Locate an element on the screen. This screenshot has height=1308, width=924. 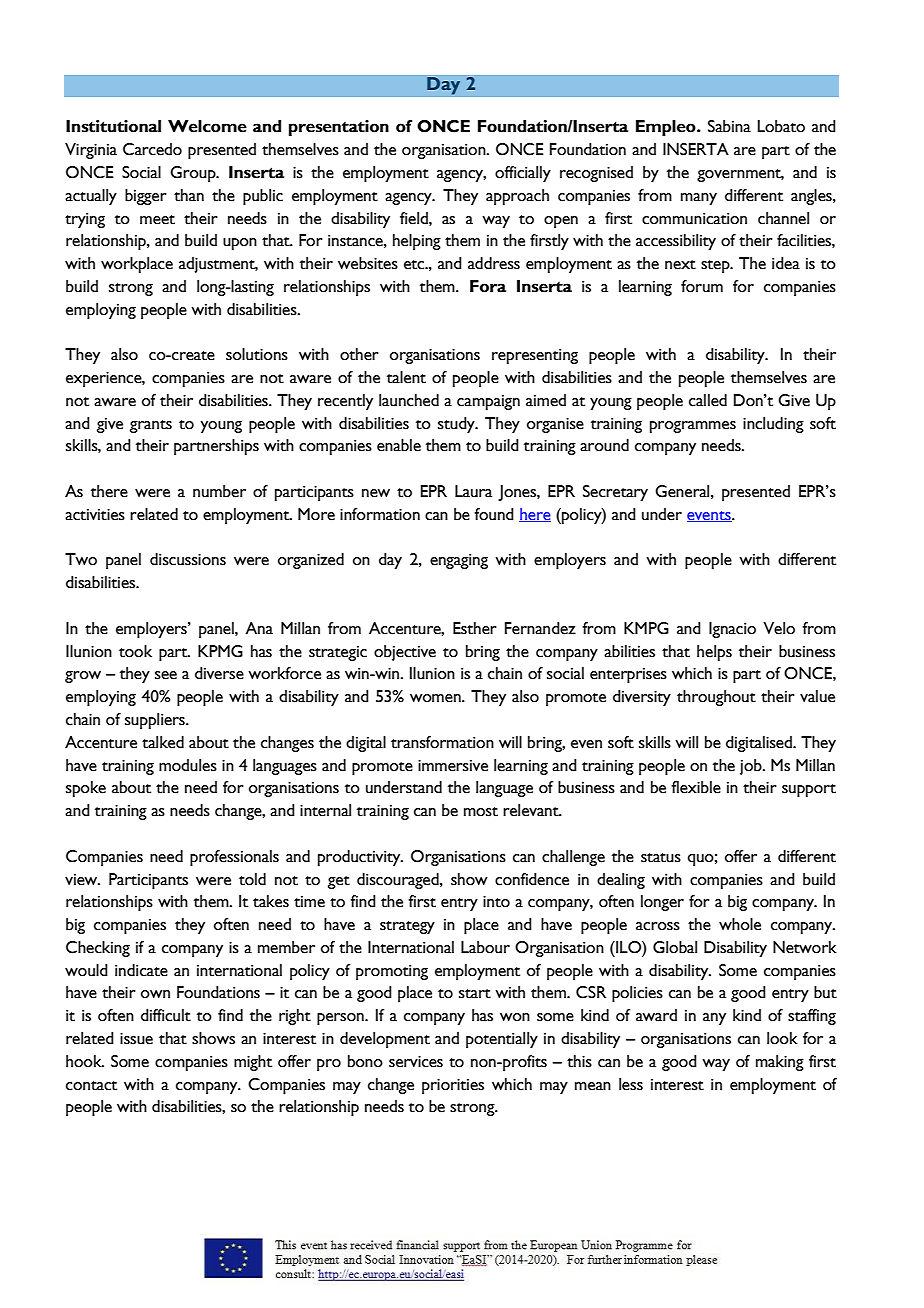
grants is located at coordinates (151, 426).
